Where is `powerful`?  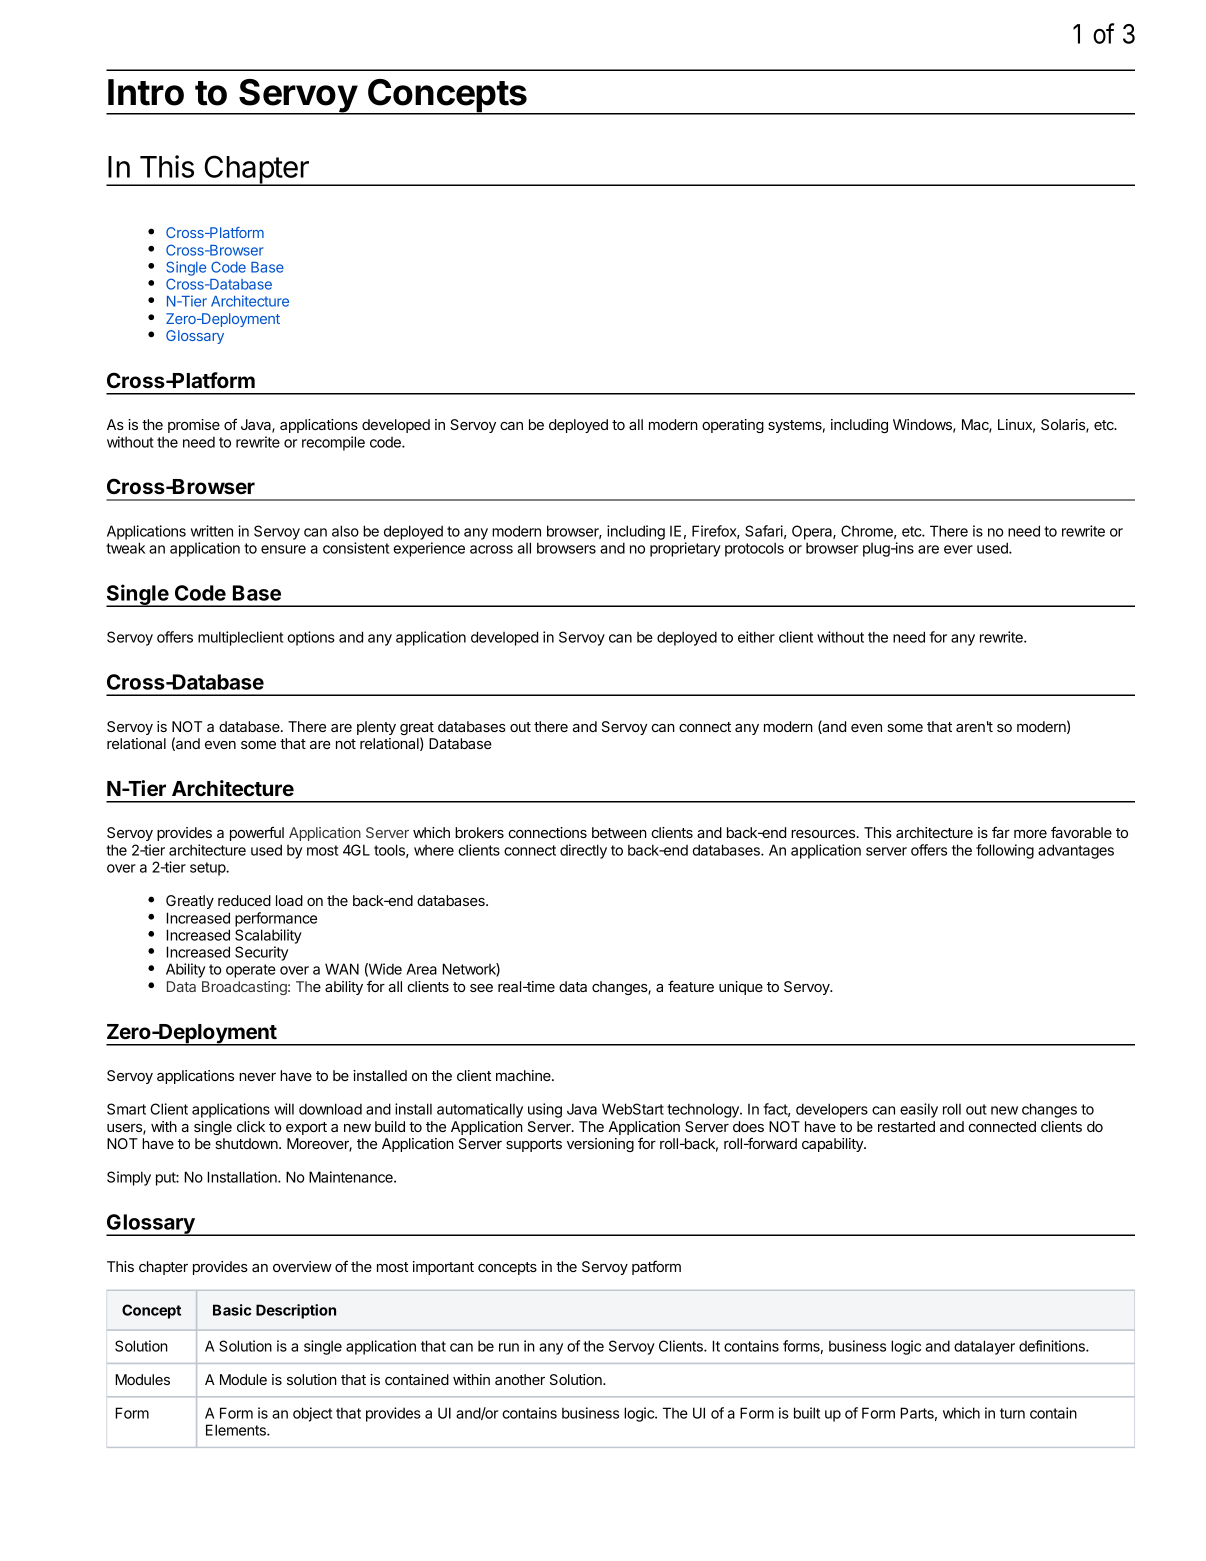
powerful is located at coordinates (257, 833).
